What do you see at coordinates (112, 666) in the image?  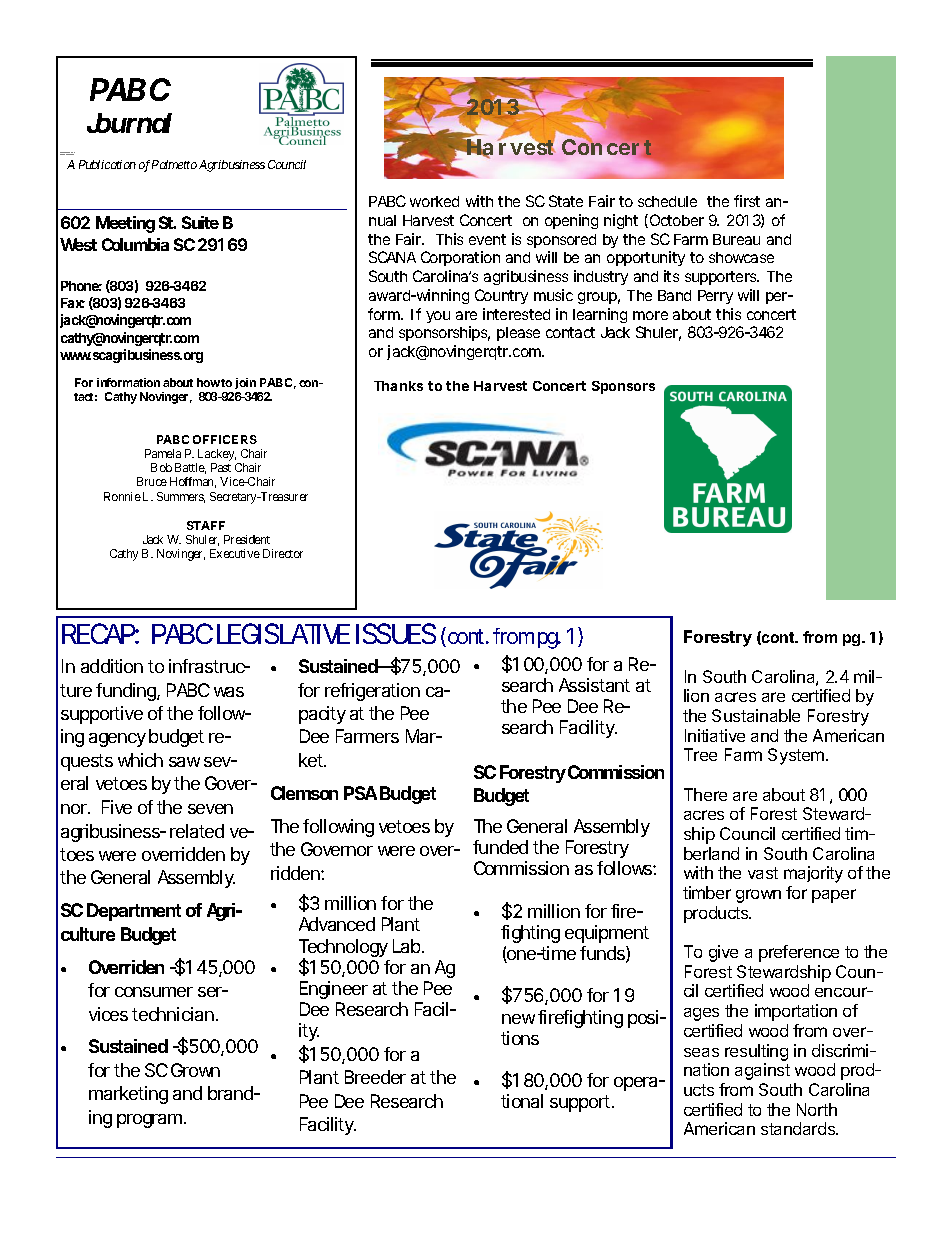 I see `addition` at bounding box center [112, 666].
